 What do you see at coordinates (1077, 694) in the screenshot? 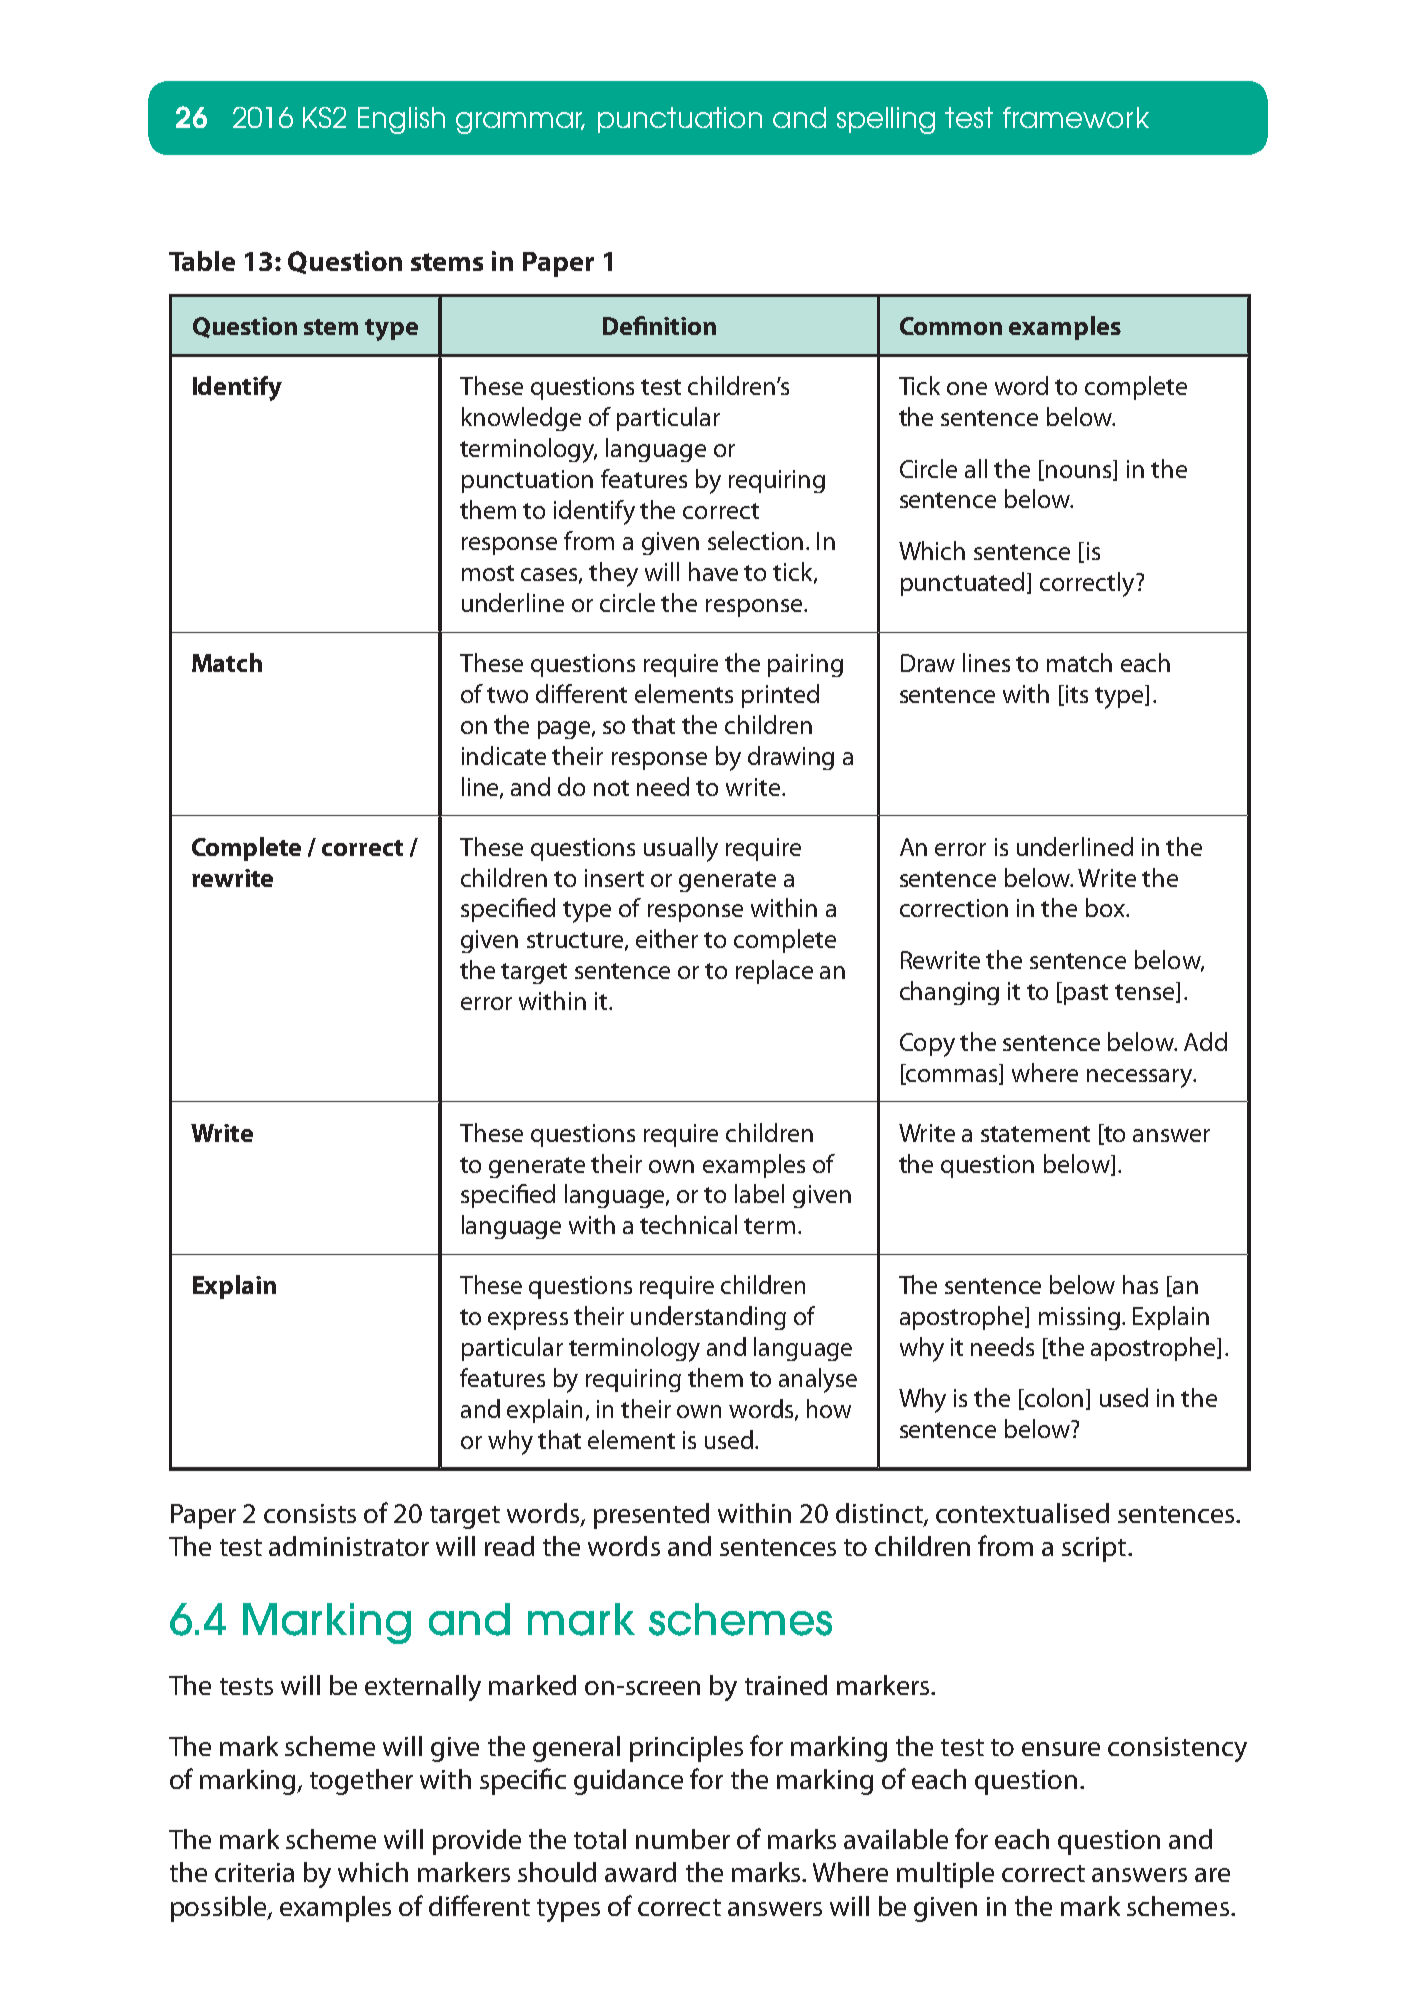
I see `its` at bounding box center [1077, 694].
